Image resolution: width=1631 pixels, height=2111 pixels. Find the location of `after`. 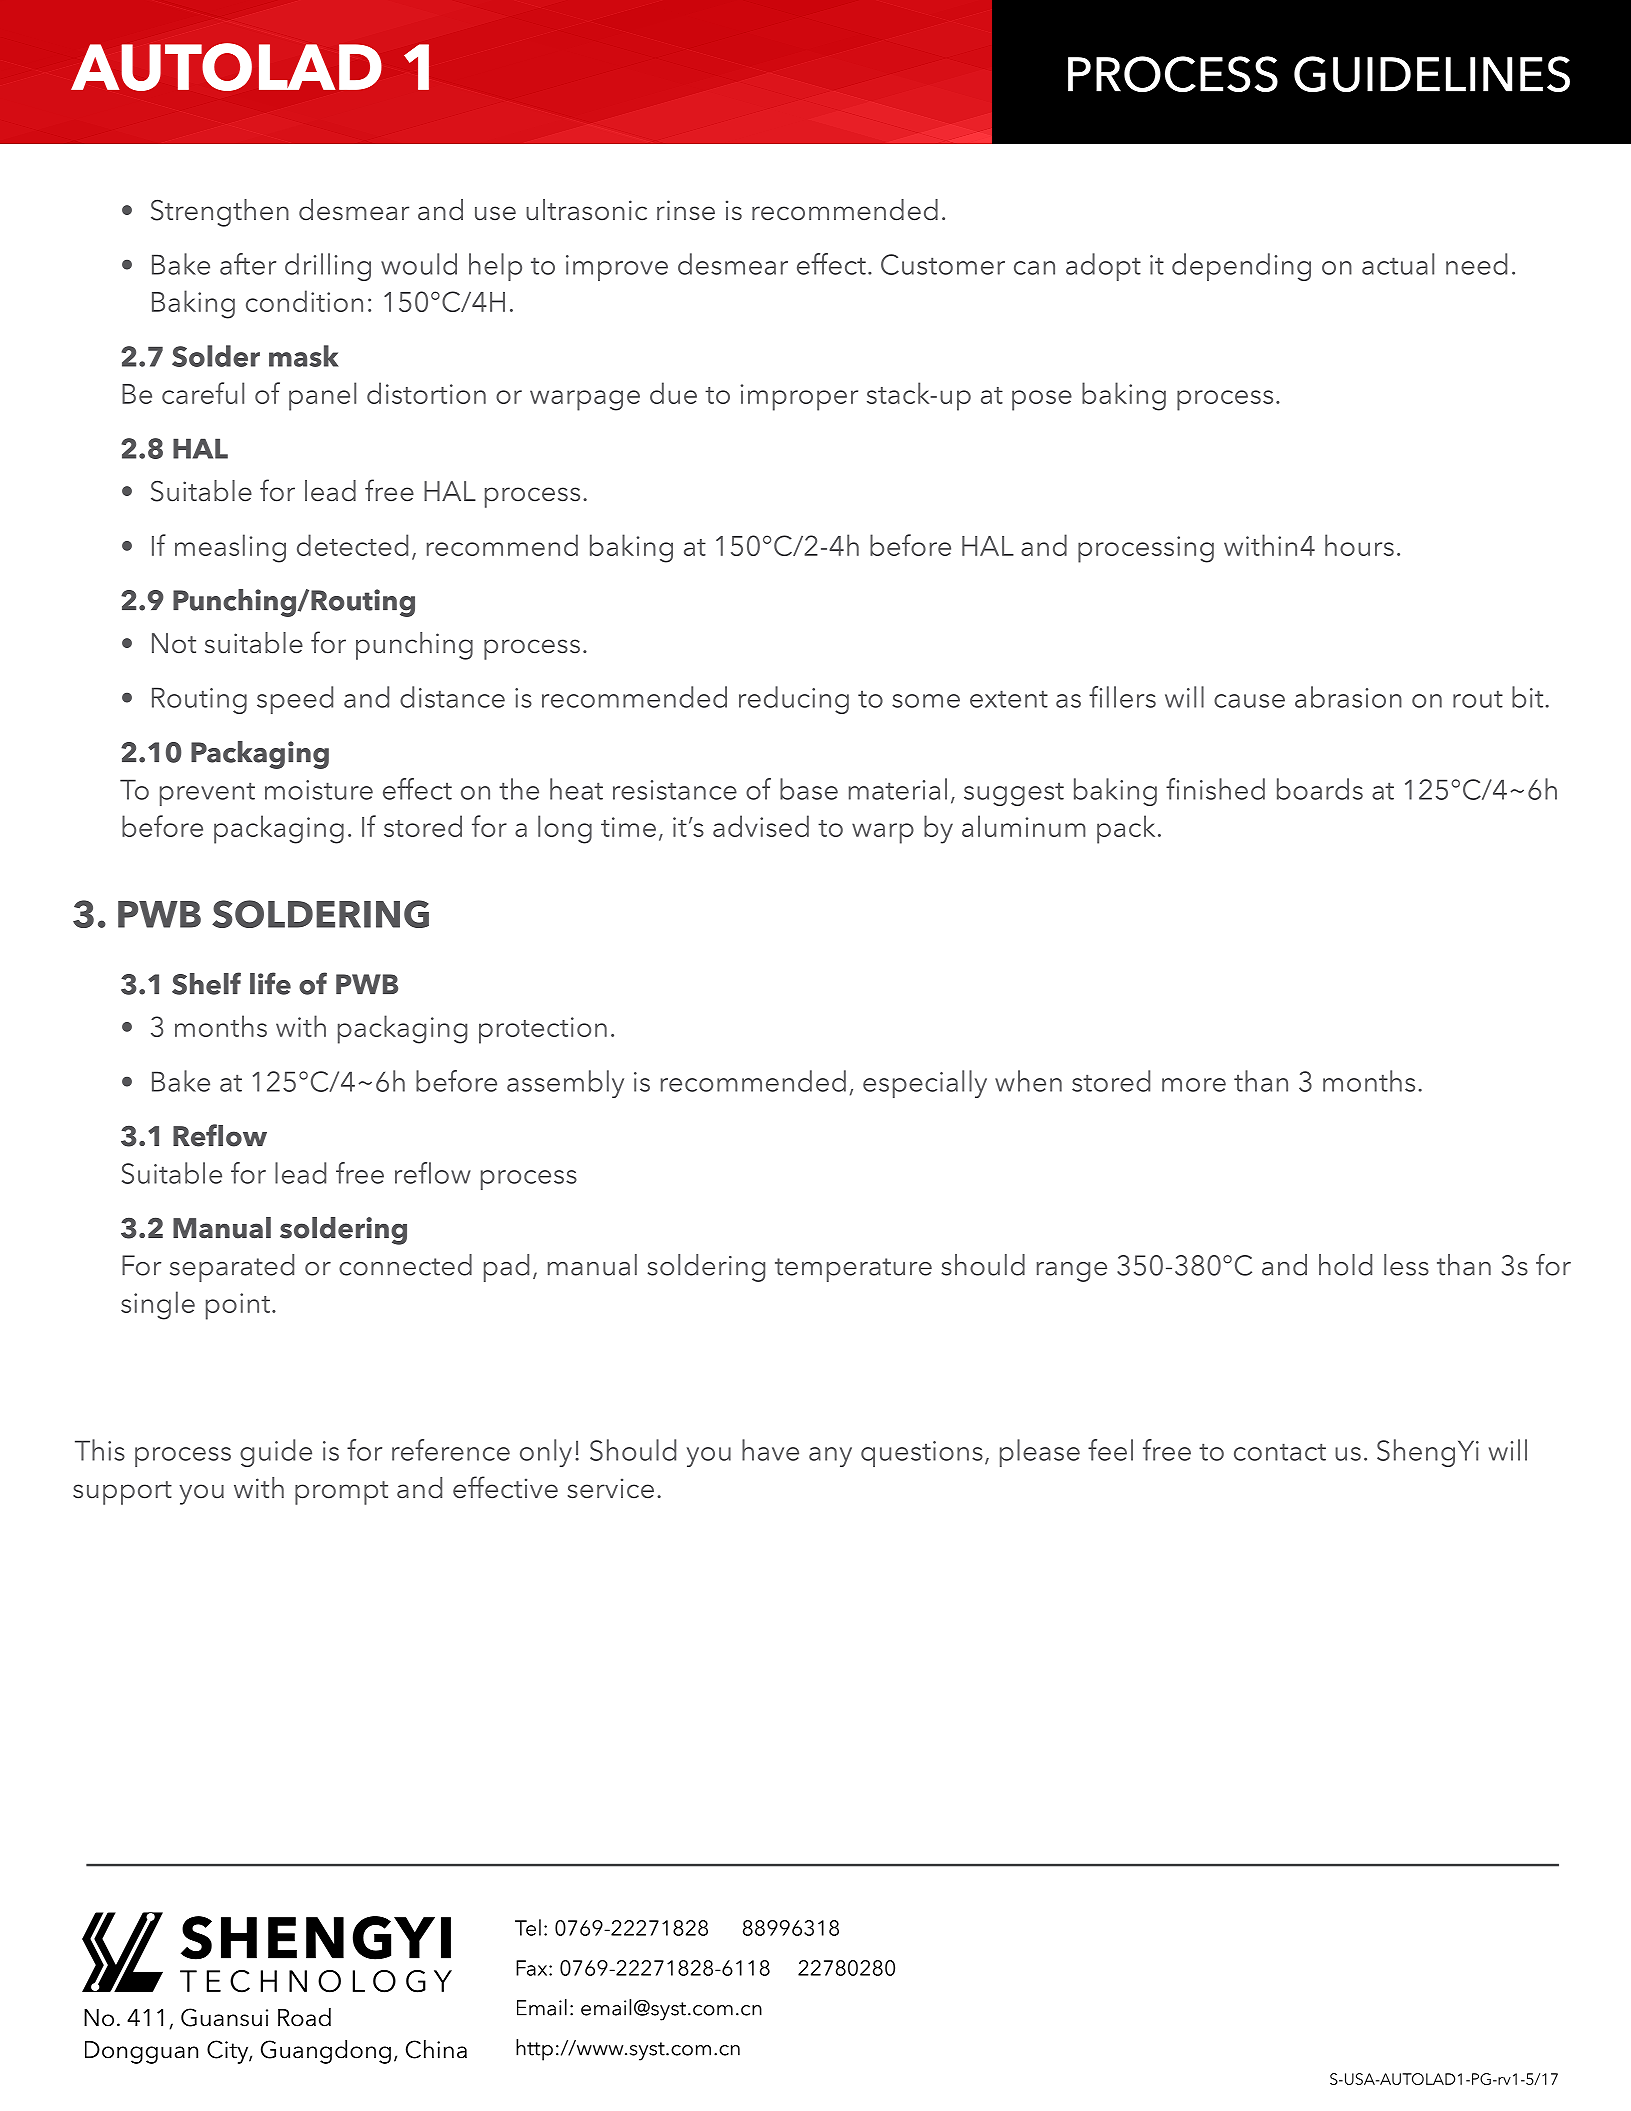

after is located at coordinates (248, 264).
